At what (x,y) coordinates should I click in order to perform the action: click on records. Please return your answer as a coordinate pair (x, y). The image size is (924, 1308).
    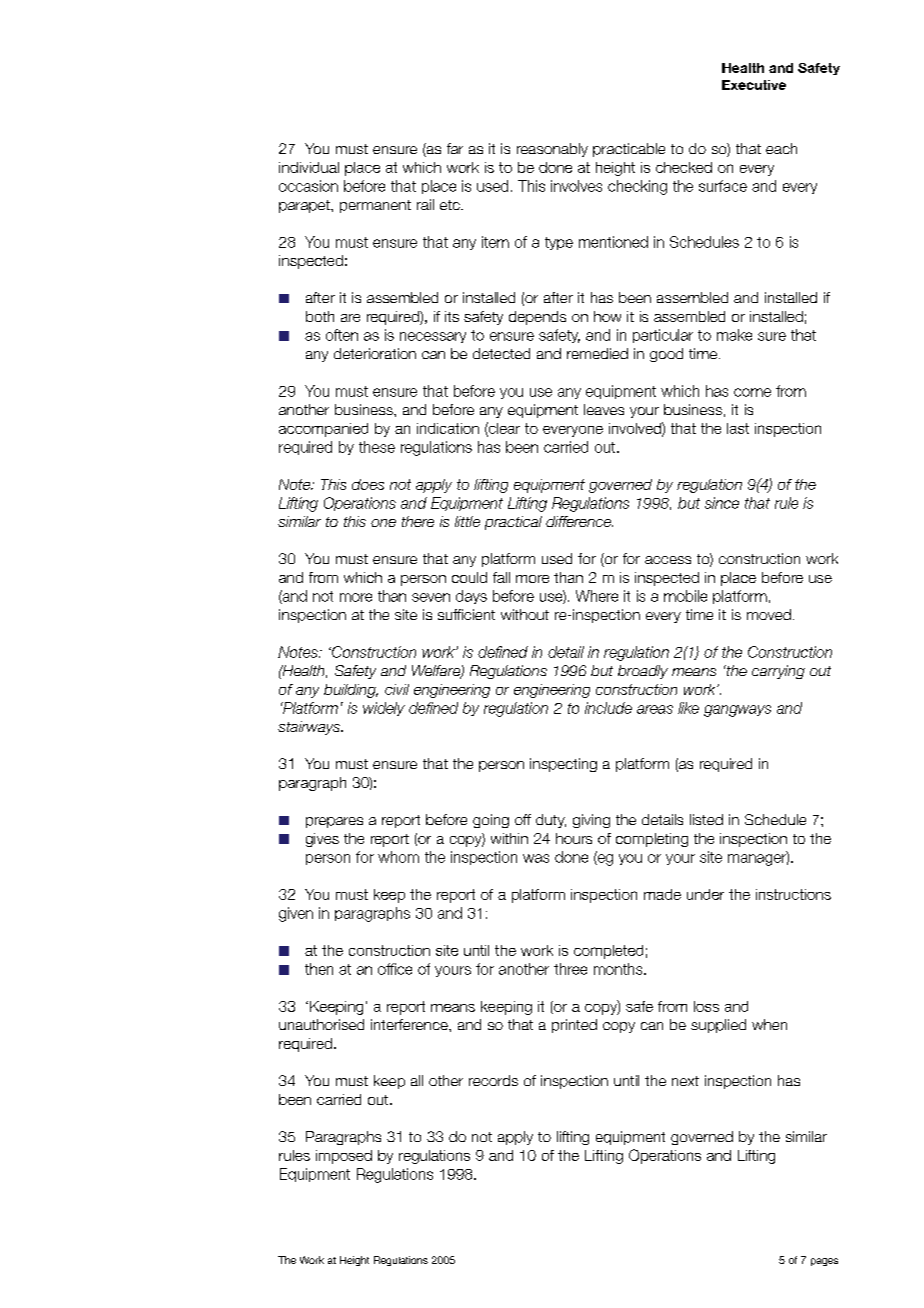
    Looking at the image, I should click on (493, 1080).
